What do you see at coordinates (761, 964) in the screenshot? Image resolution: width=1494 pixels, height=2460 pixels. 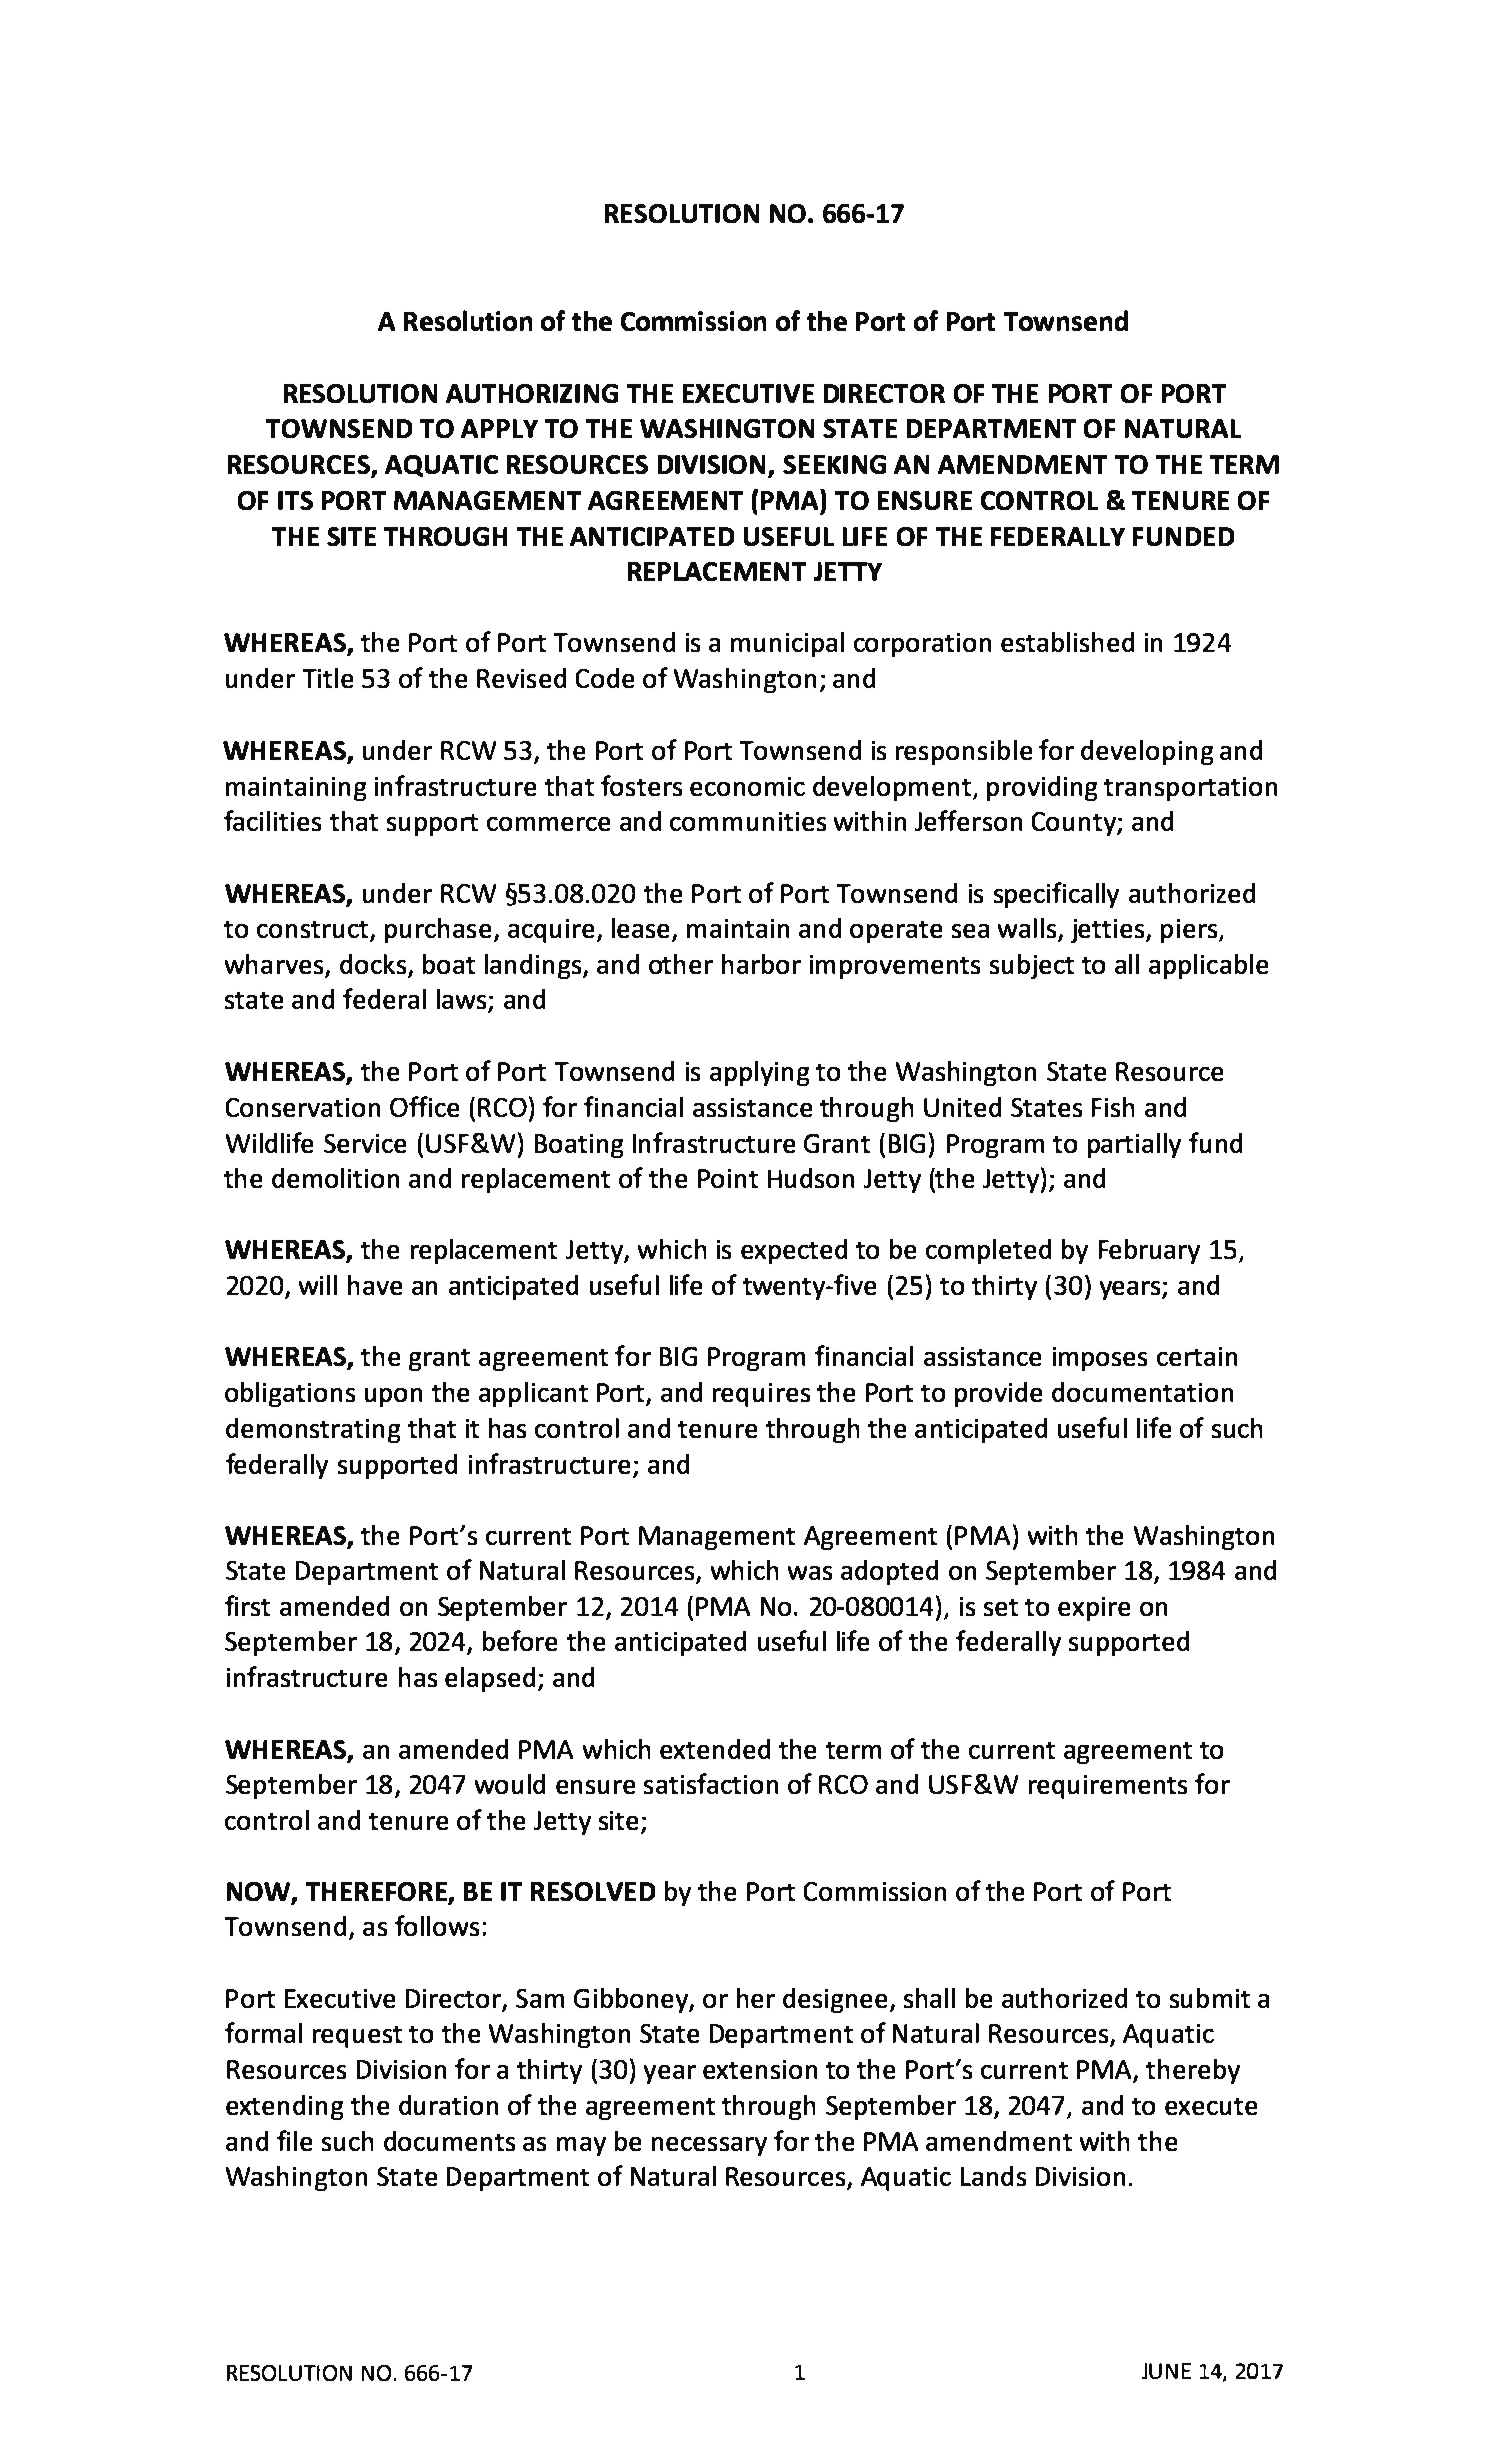 I see `harbor` at bounding box center [761, 964].
